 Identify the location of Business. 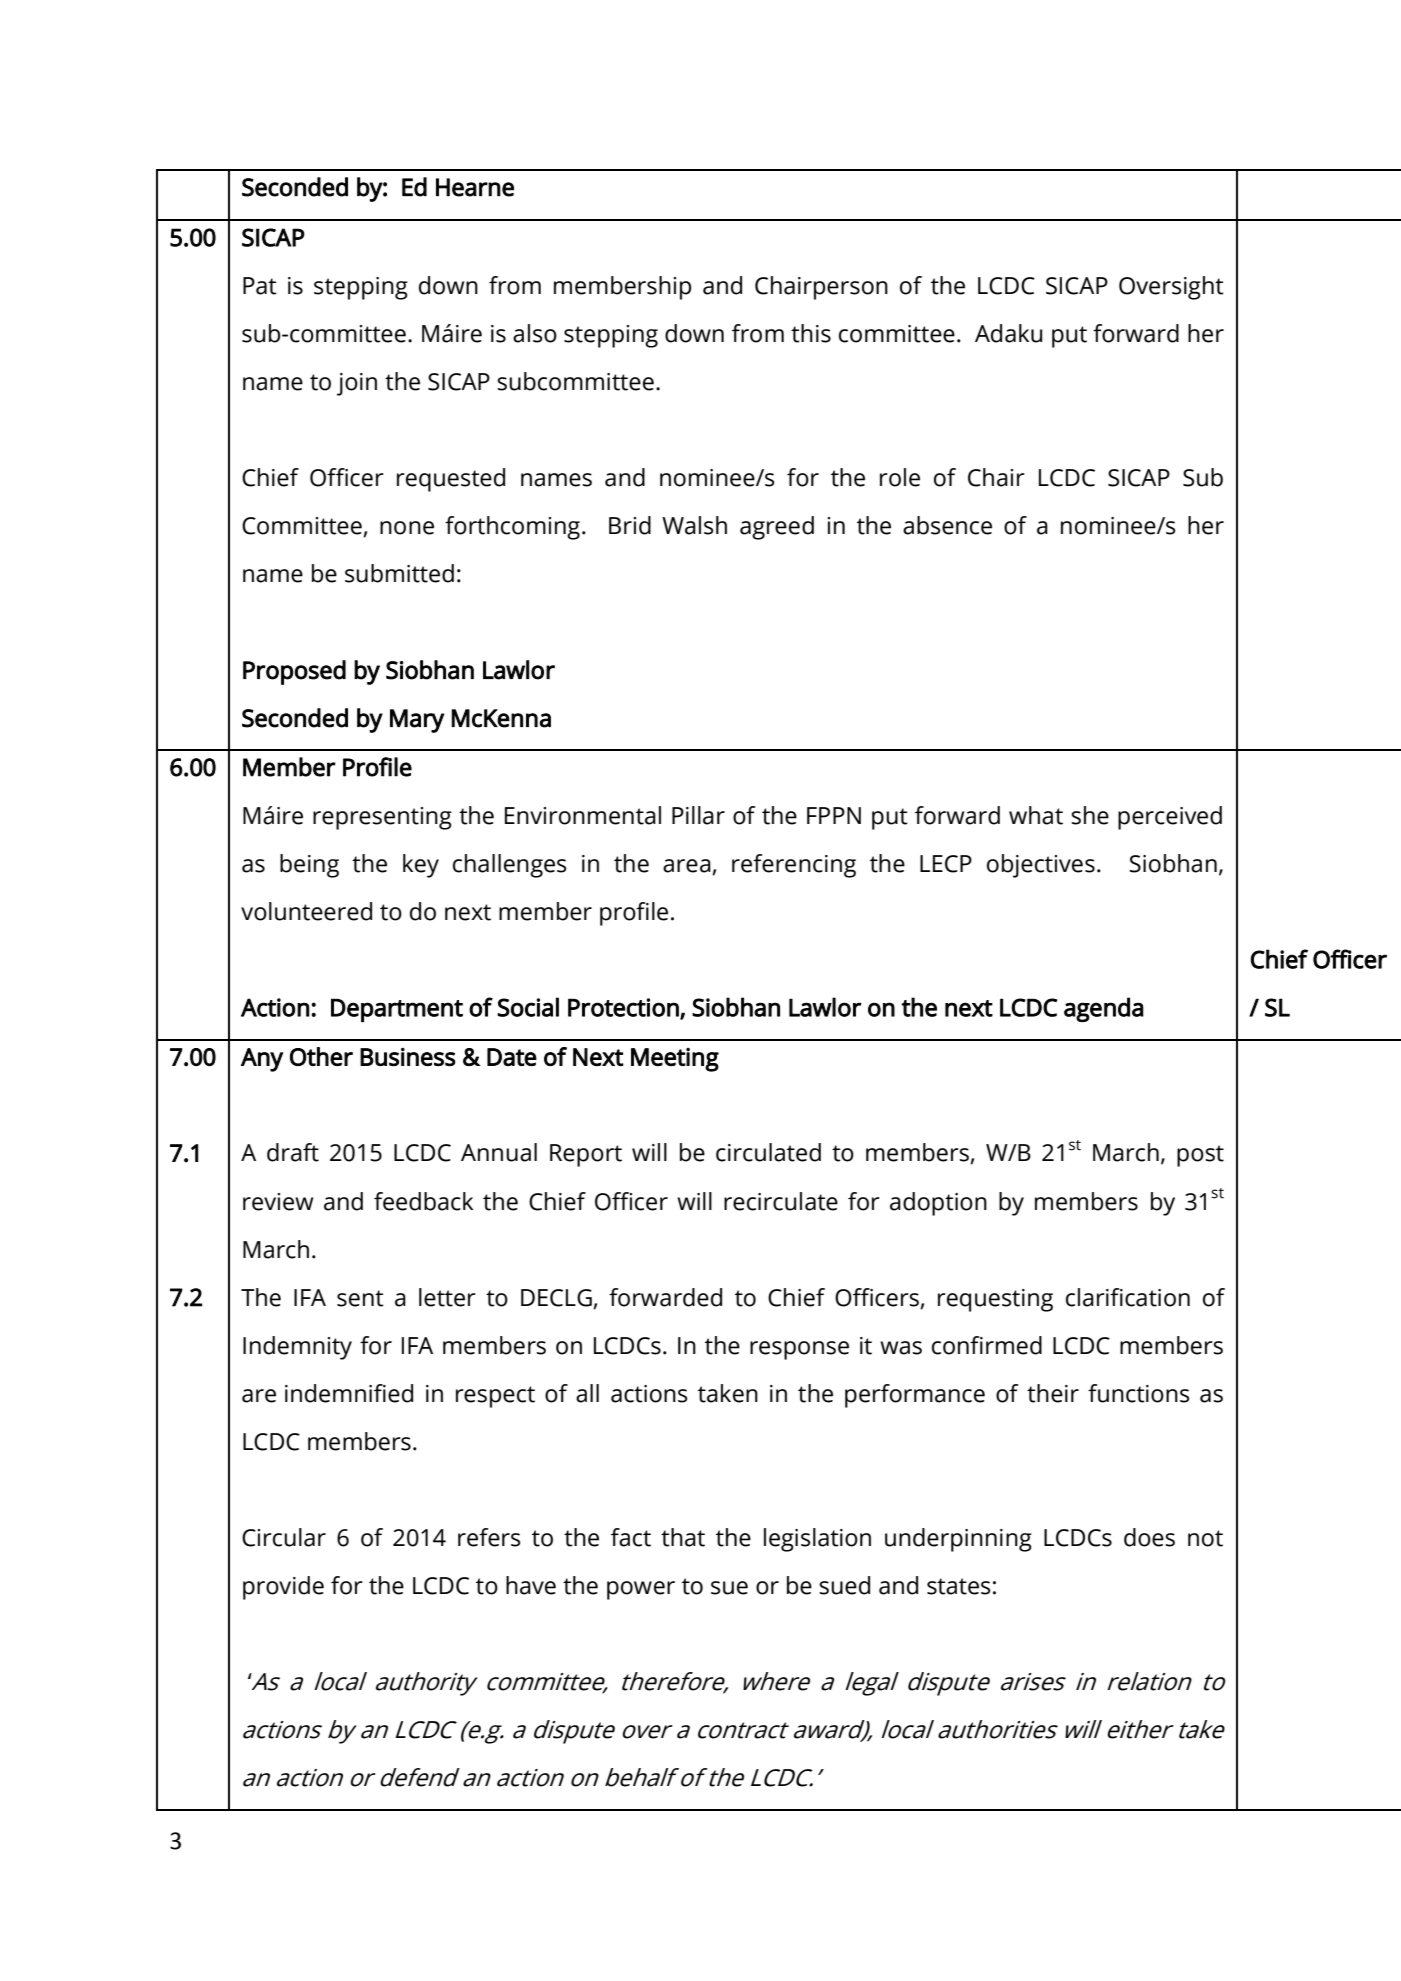
(408, 1056).
